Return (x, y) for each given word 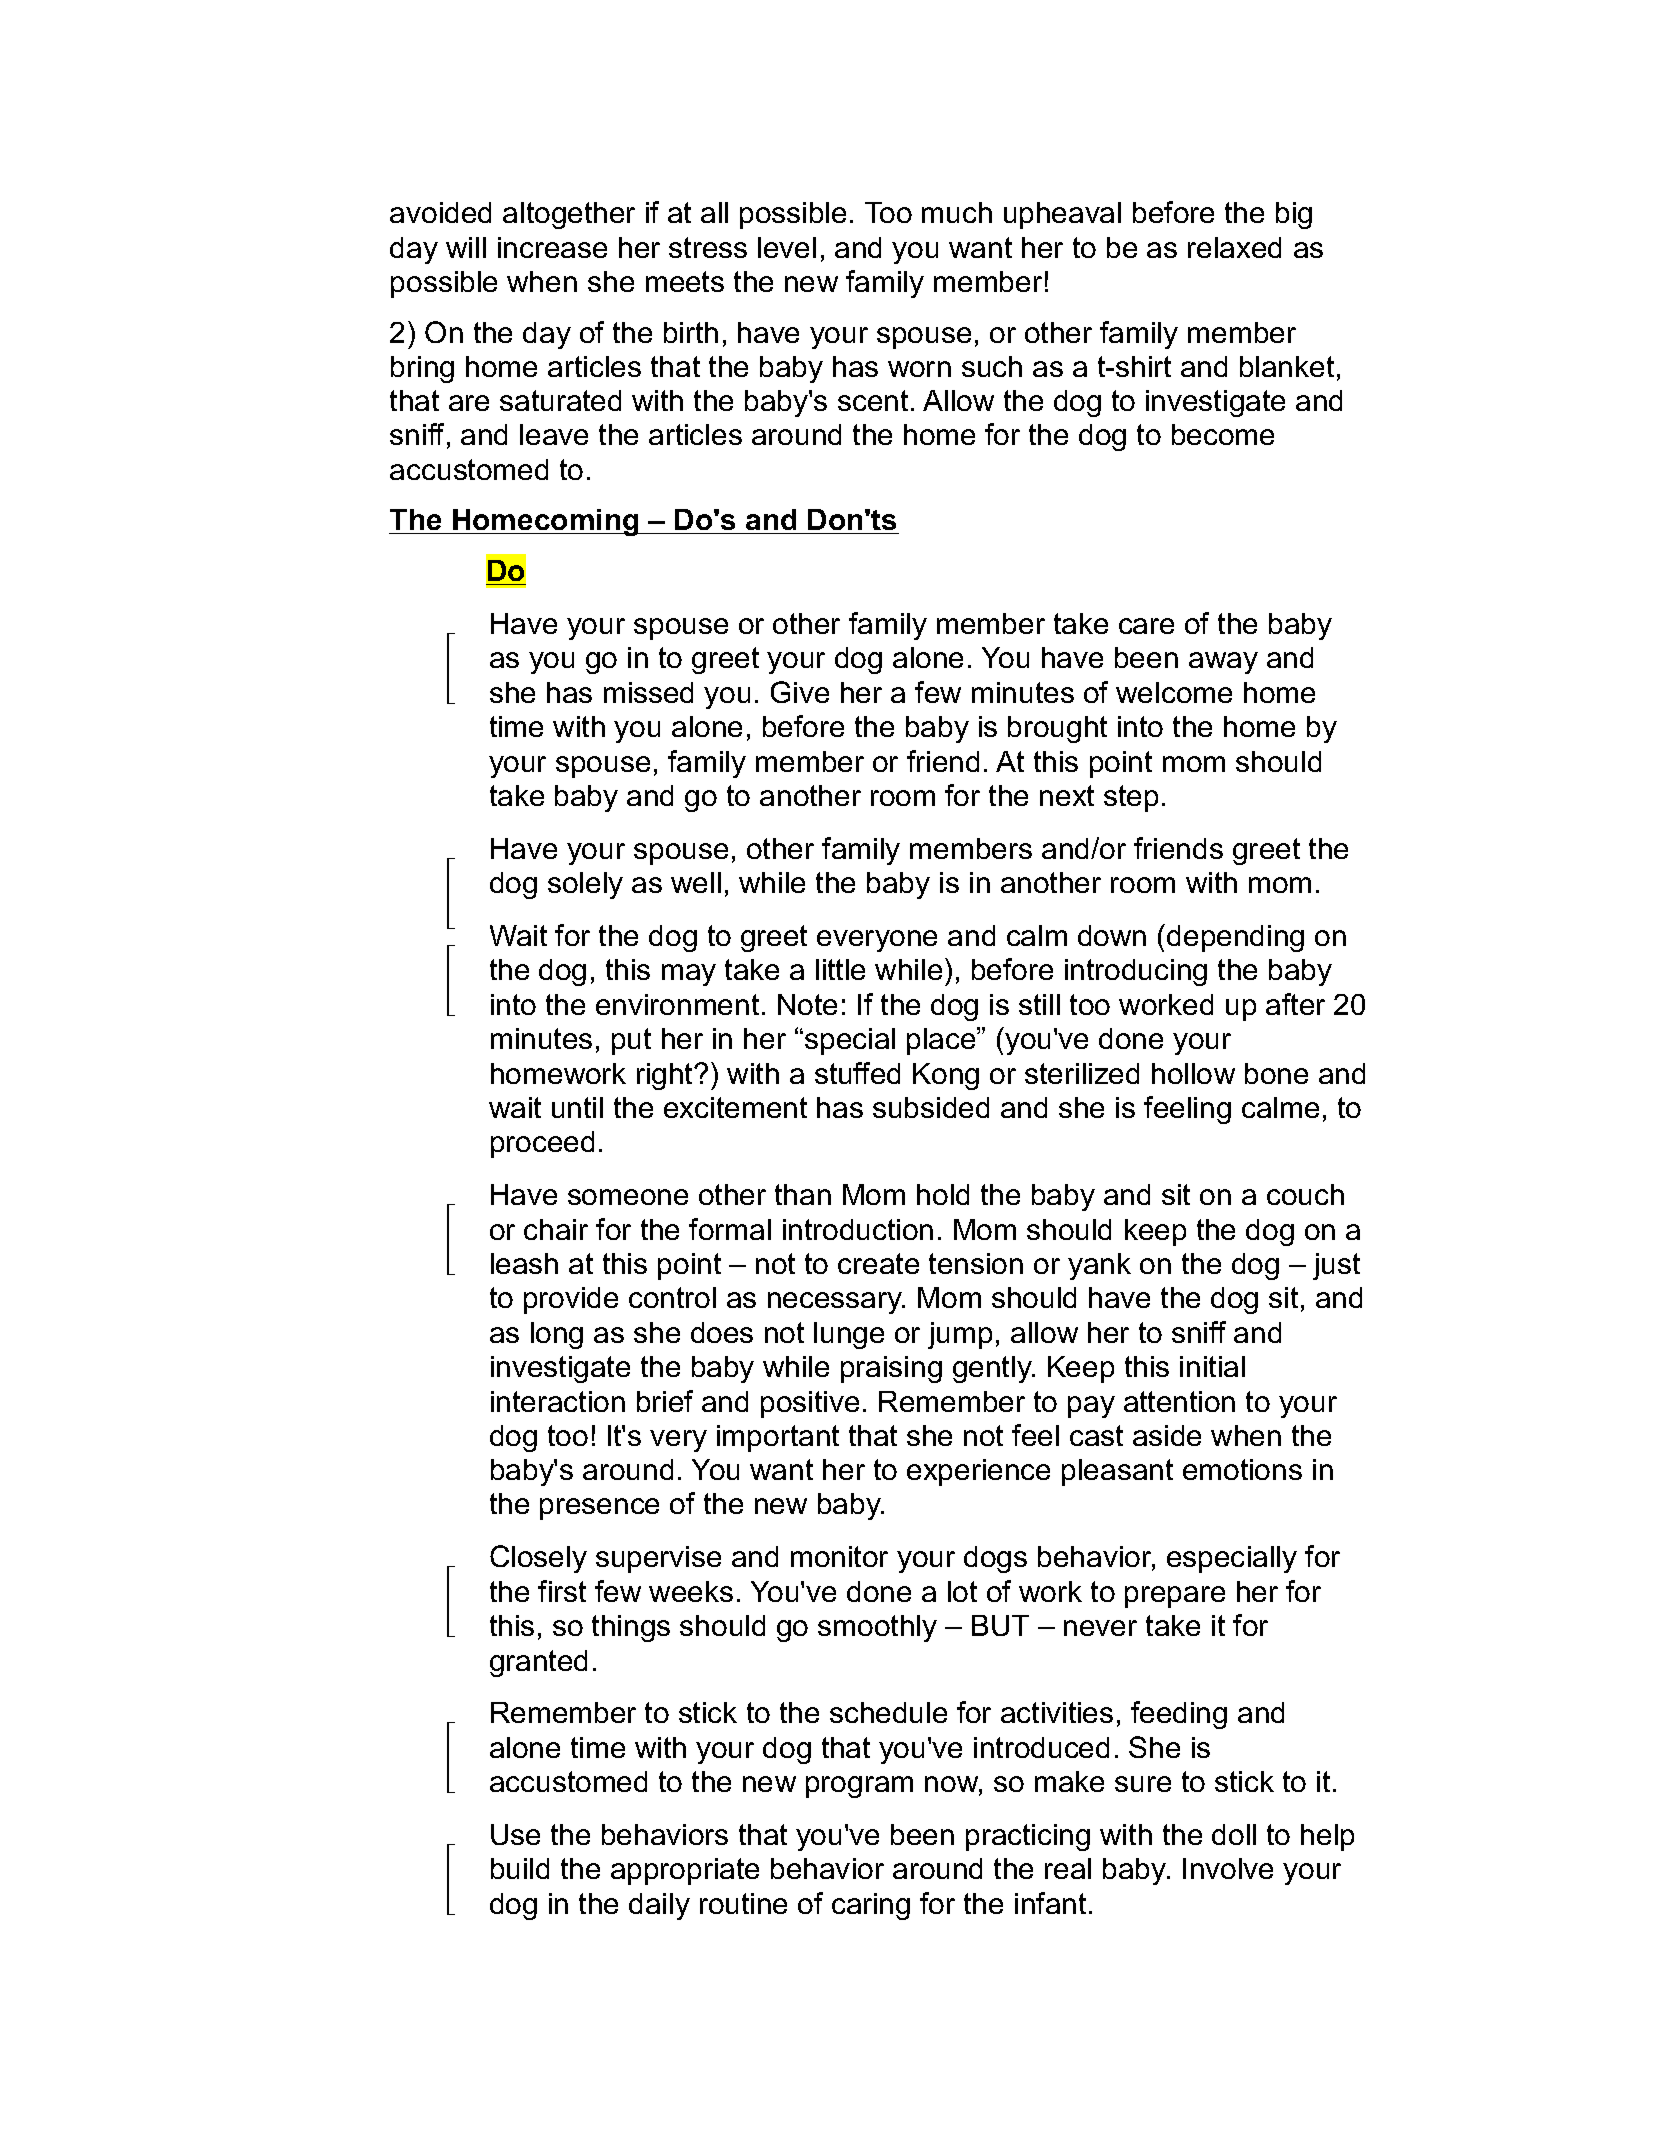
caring (871, 1906)
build (520, 1868)
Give (800, 692)
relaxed (1234, 247)
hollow (1193, 1073)
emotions (1242, 1469)
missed (648, 692)
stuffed (857, 1073)
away (1223, 663)
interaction (558, 1401)
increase (552, 247)
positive (810, 1404)
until (577, 1107)
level (787, 247)
